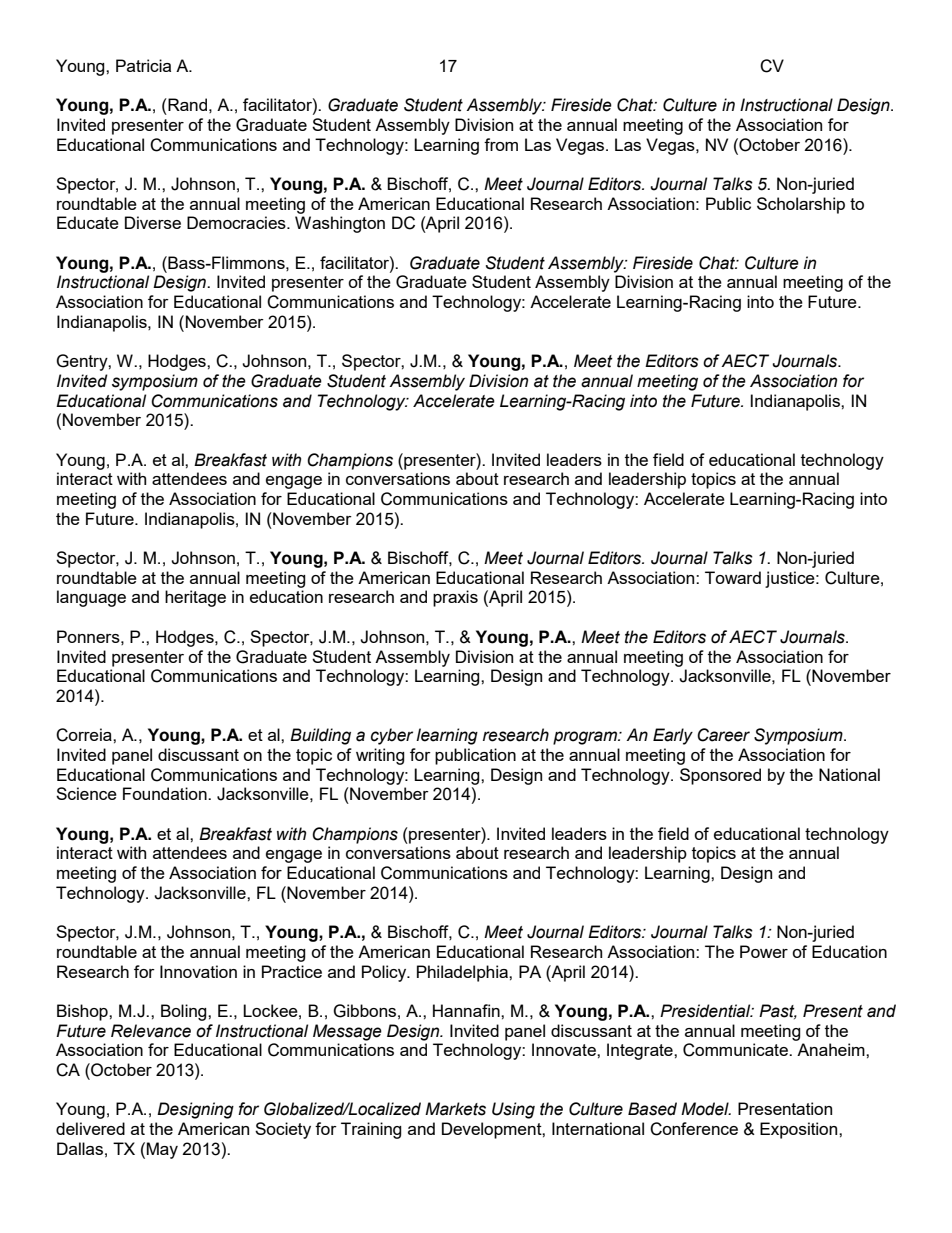 Image resolution: width=952 pixels, height=1233 pixels. What do you see at coordinates (801, 205) in the document?
I see `Scholarship` at bounding box center [801, 205].
